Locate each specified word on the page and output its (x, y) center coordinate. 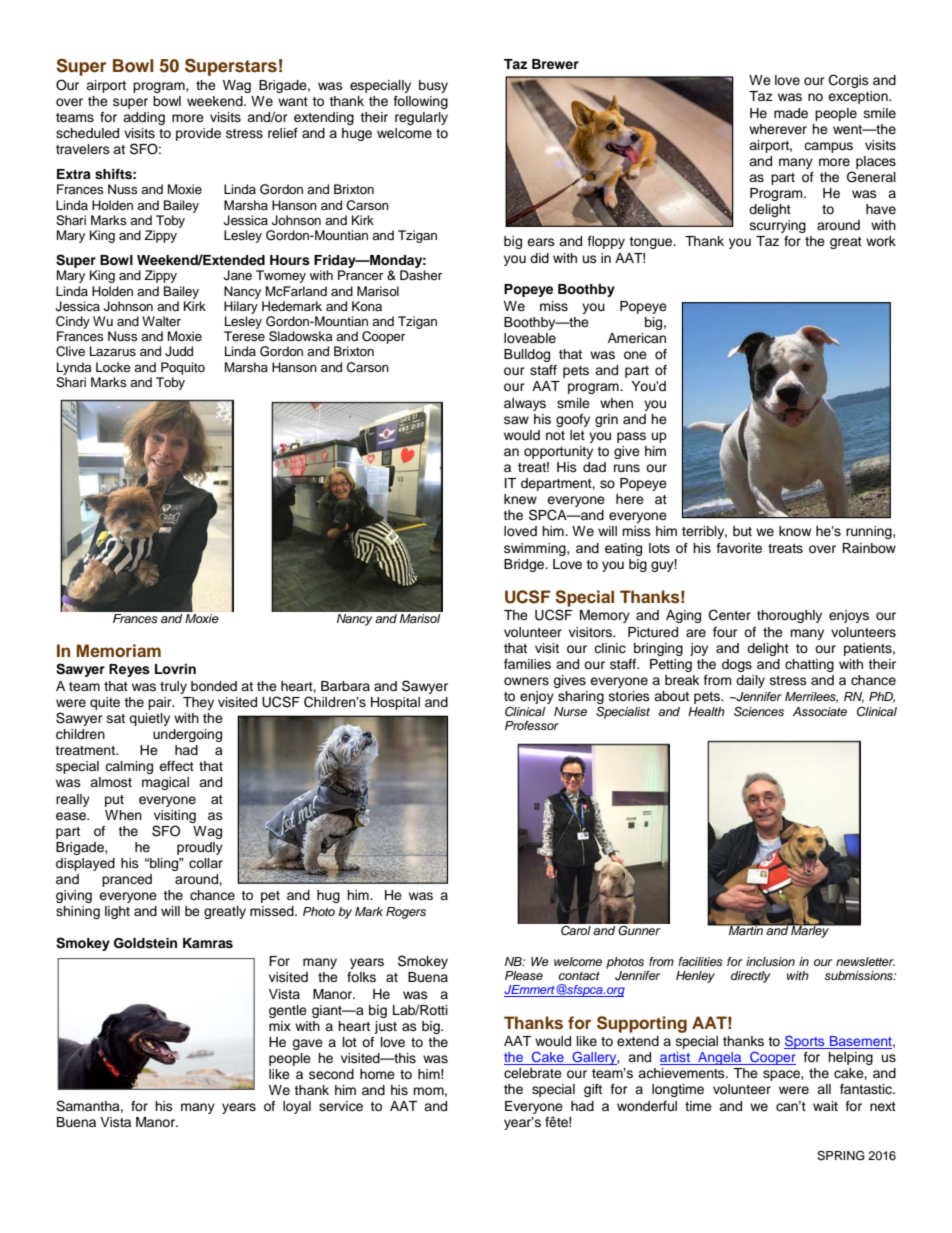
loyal (297, 1107)
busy (433, 86)
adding (144, 118)
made (791, 113)
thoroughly (789, 616)
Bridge (525, 565)
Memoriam (118, 650)
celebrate (533, 1073)
